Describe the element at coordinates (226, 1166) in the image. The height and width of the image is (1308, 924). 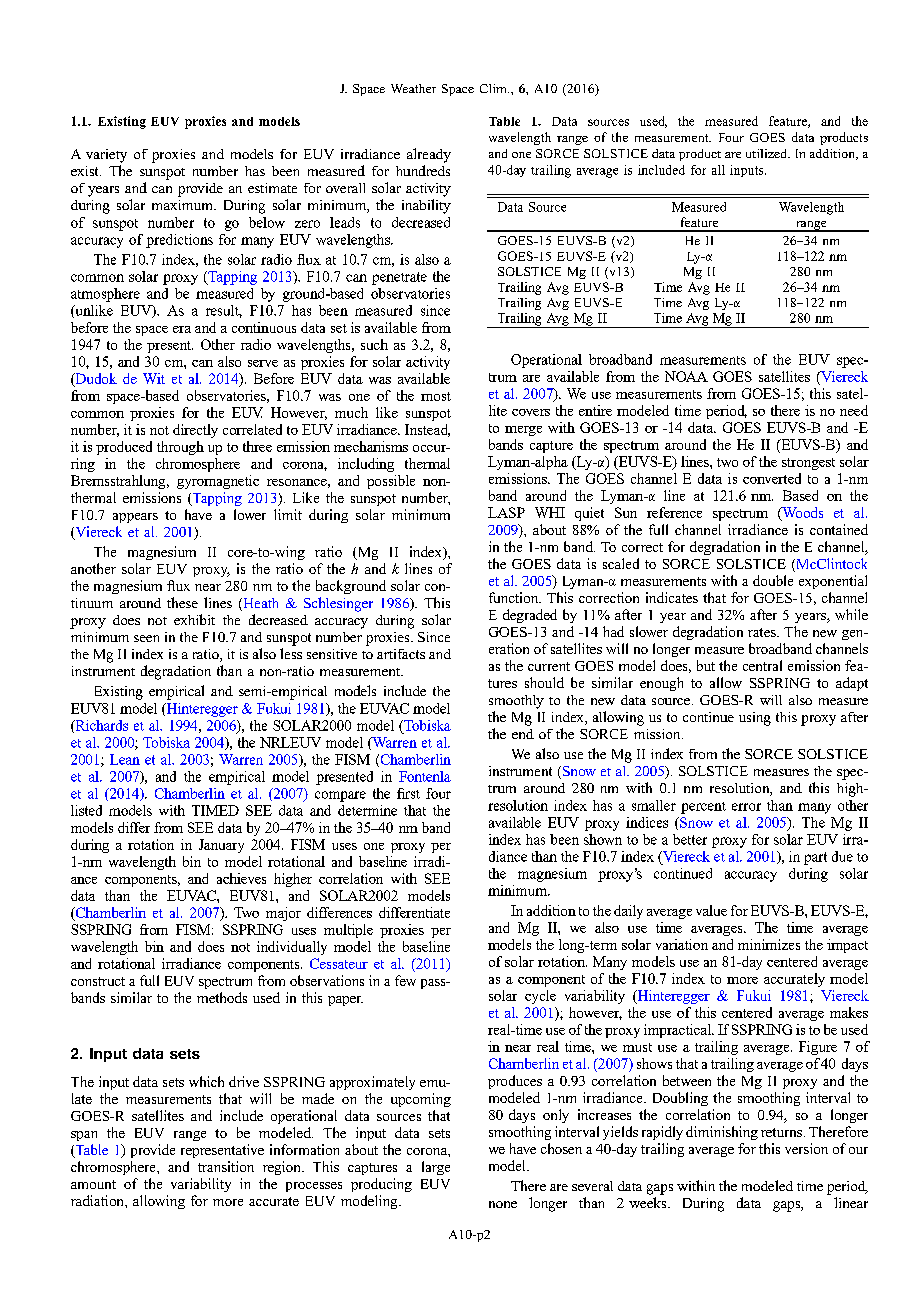
I see `transition` at that location.
